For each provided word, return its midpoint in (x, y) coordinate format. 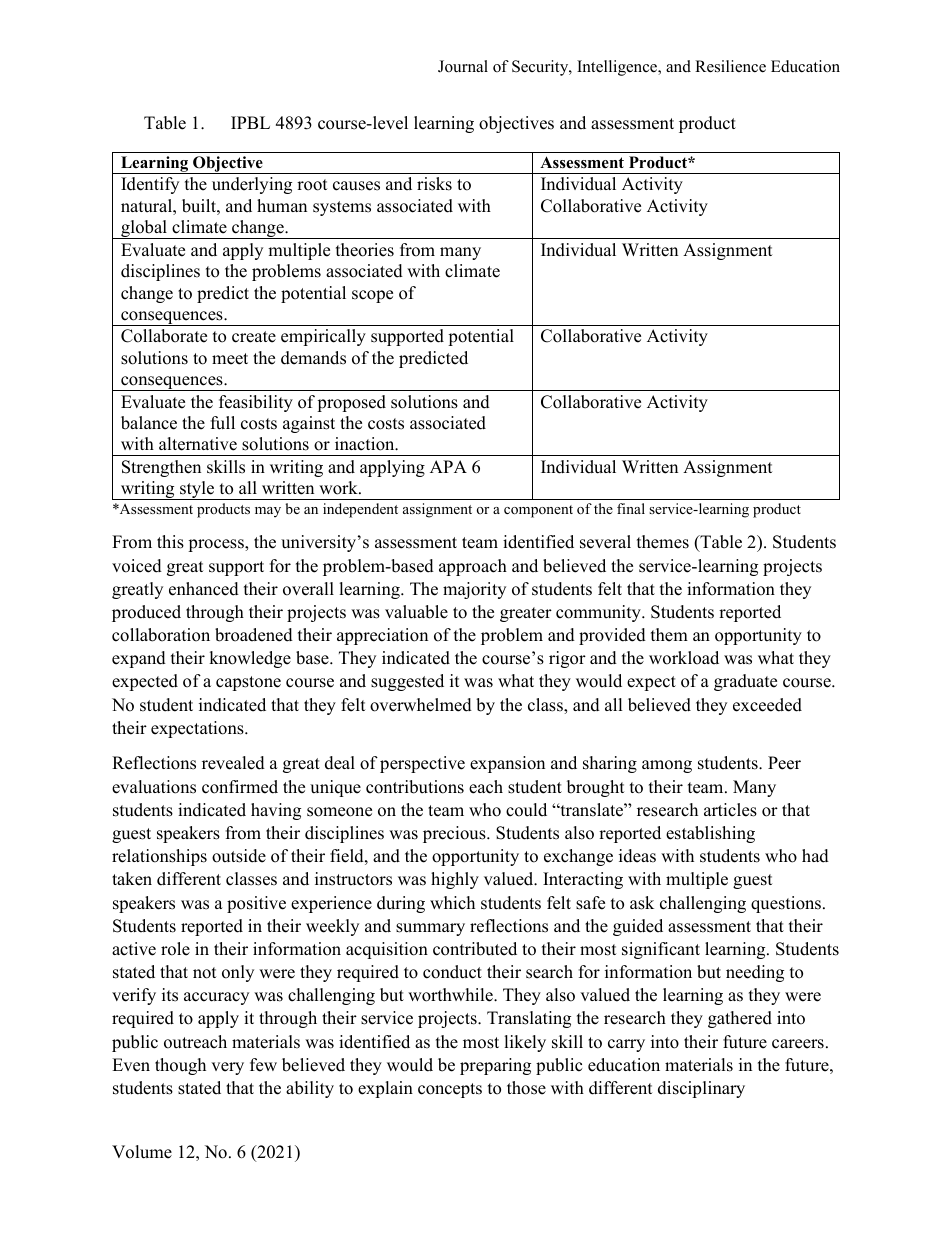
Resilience (730, 66)
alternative (198, 444)
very (227, 1068)
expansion (507, 764)
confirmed (240, 787)
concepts (450, 1090)
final (631, 508)
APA (448, 466)
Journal (463, 66)
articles (730, 810)
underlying (252, 185)
